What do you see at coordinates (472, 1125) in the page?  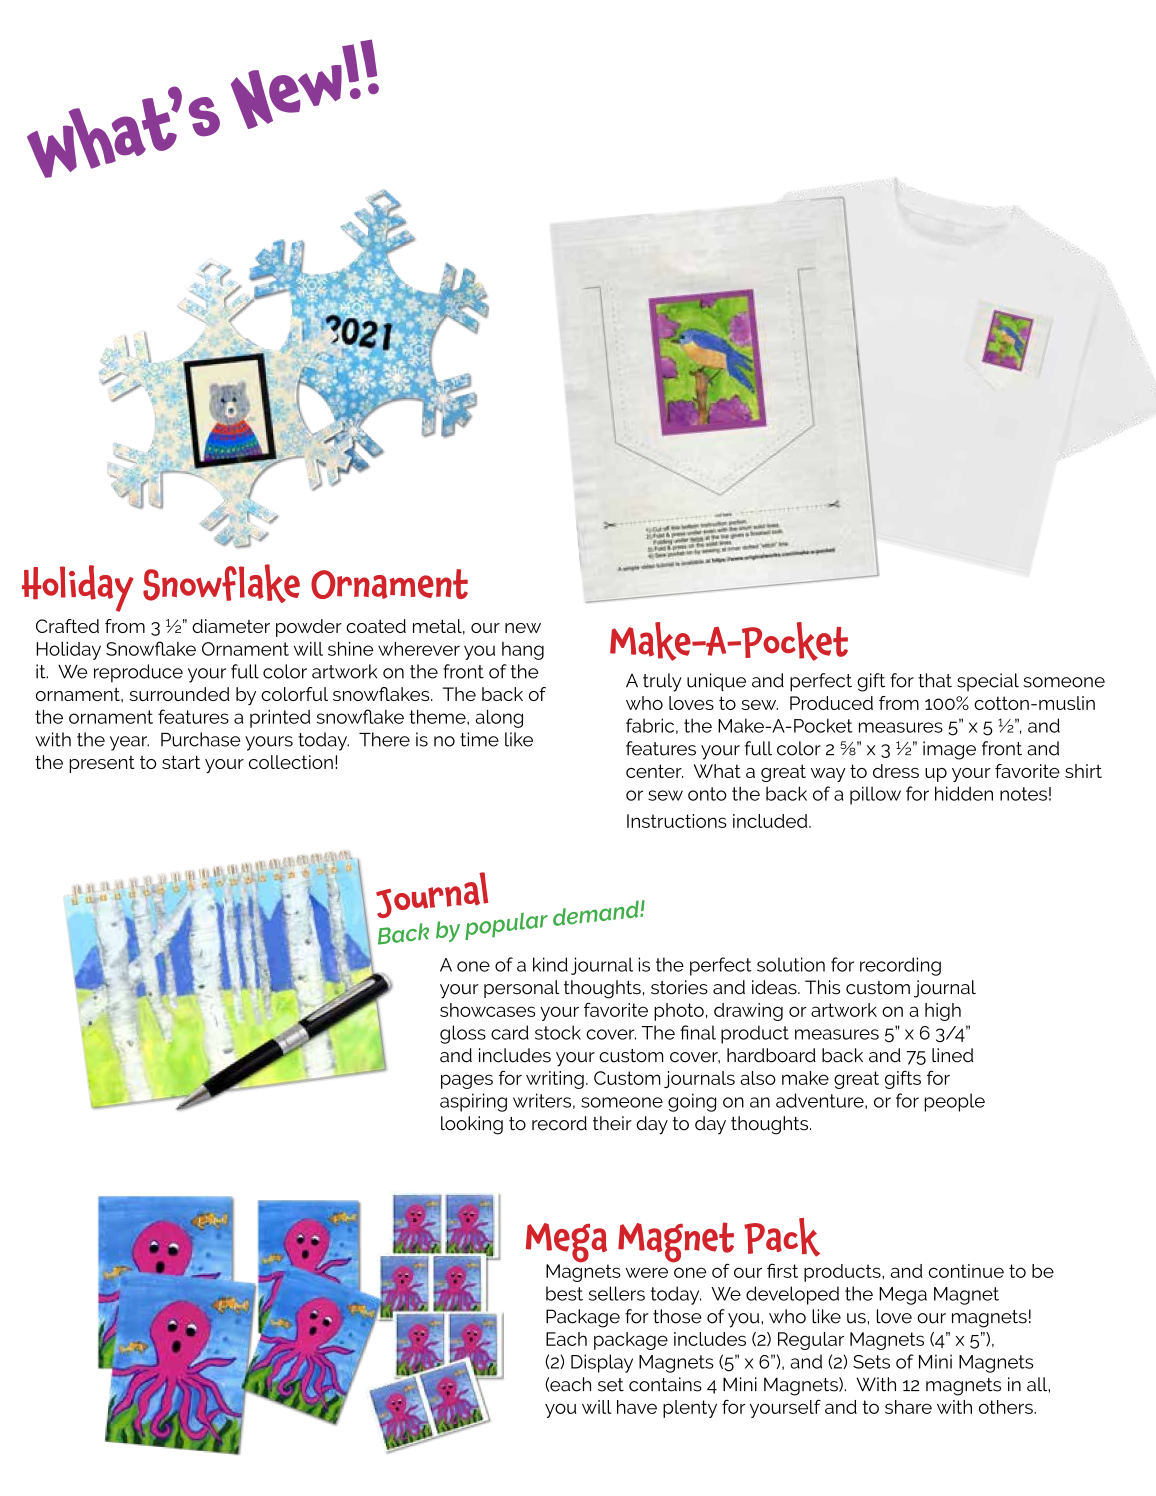 I see `looking` at bounding box center [472, 1125].
